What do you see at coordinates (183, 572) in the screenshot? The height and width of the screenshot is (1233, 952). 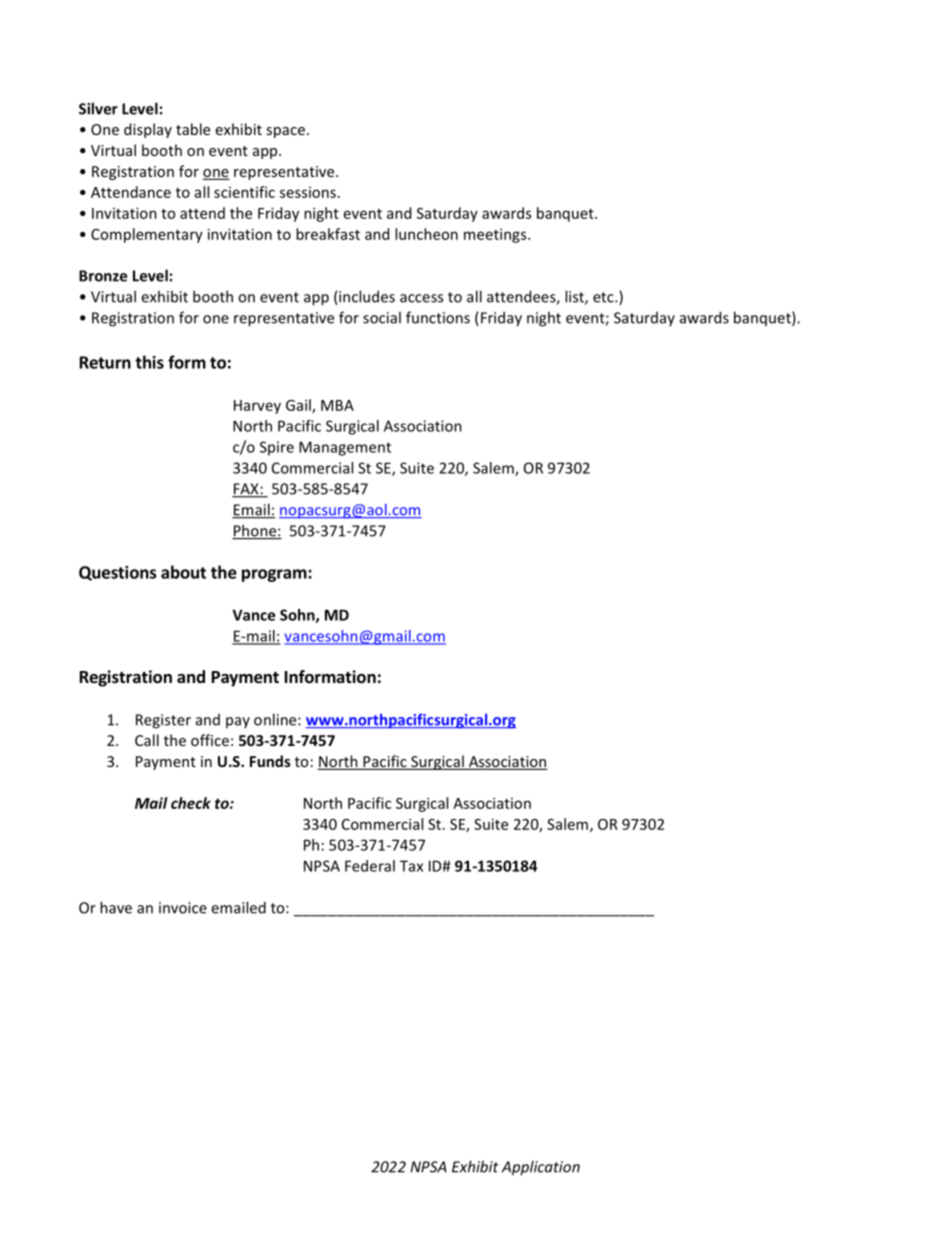 I see `about` at bounding box center [183, 572].
